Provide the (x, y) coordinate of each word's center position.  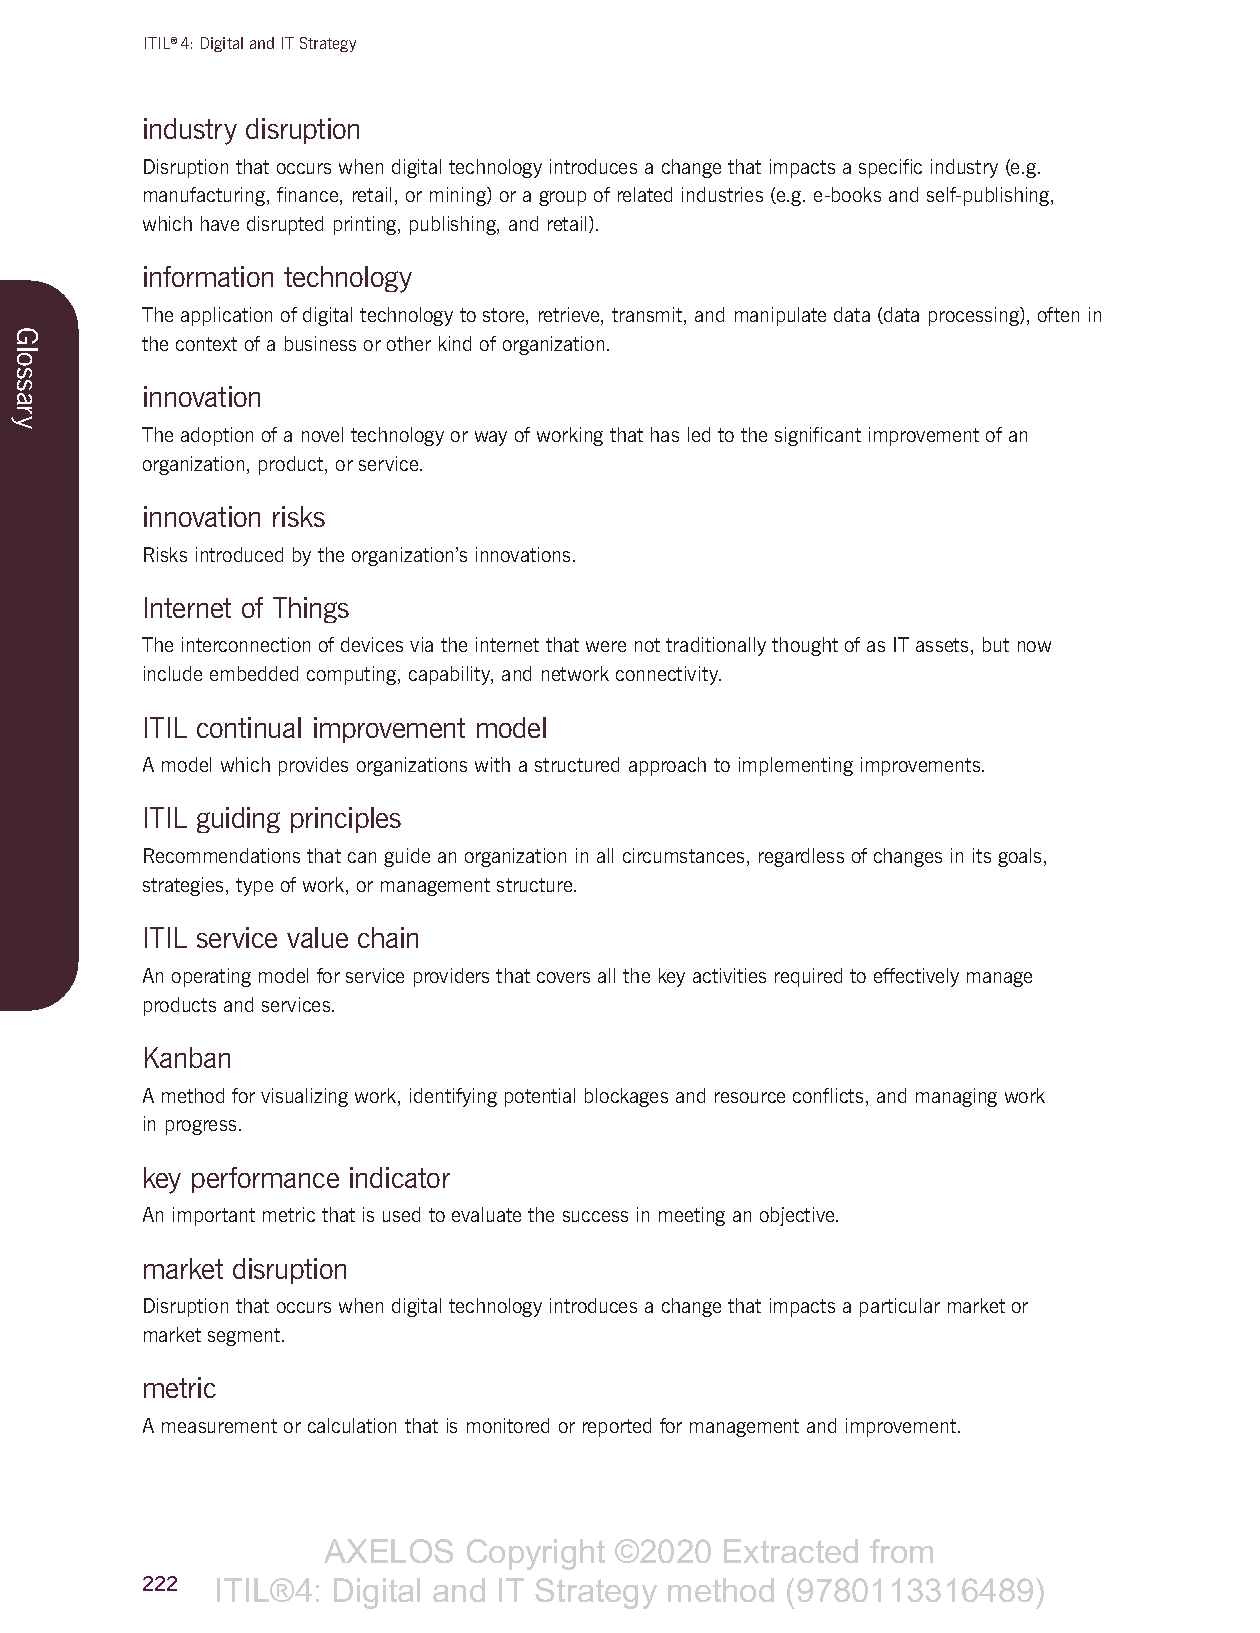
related (645, 194)
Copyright (536, 1554)
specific (890, 168)
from (901, 1551)
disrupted (285, 225)
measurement (219, 1426)
